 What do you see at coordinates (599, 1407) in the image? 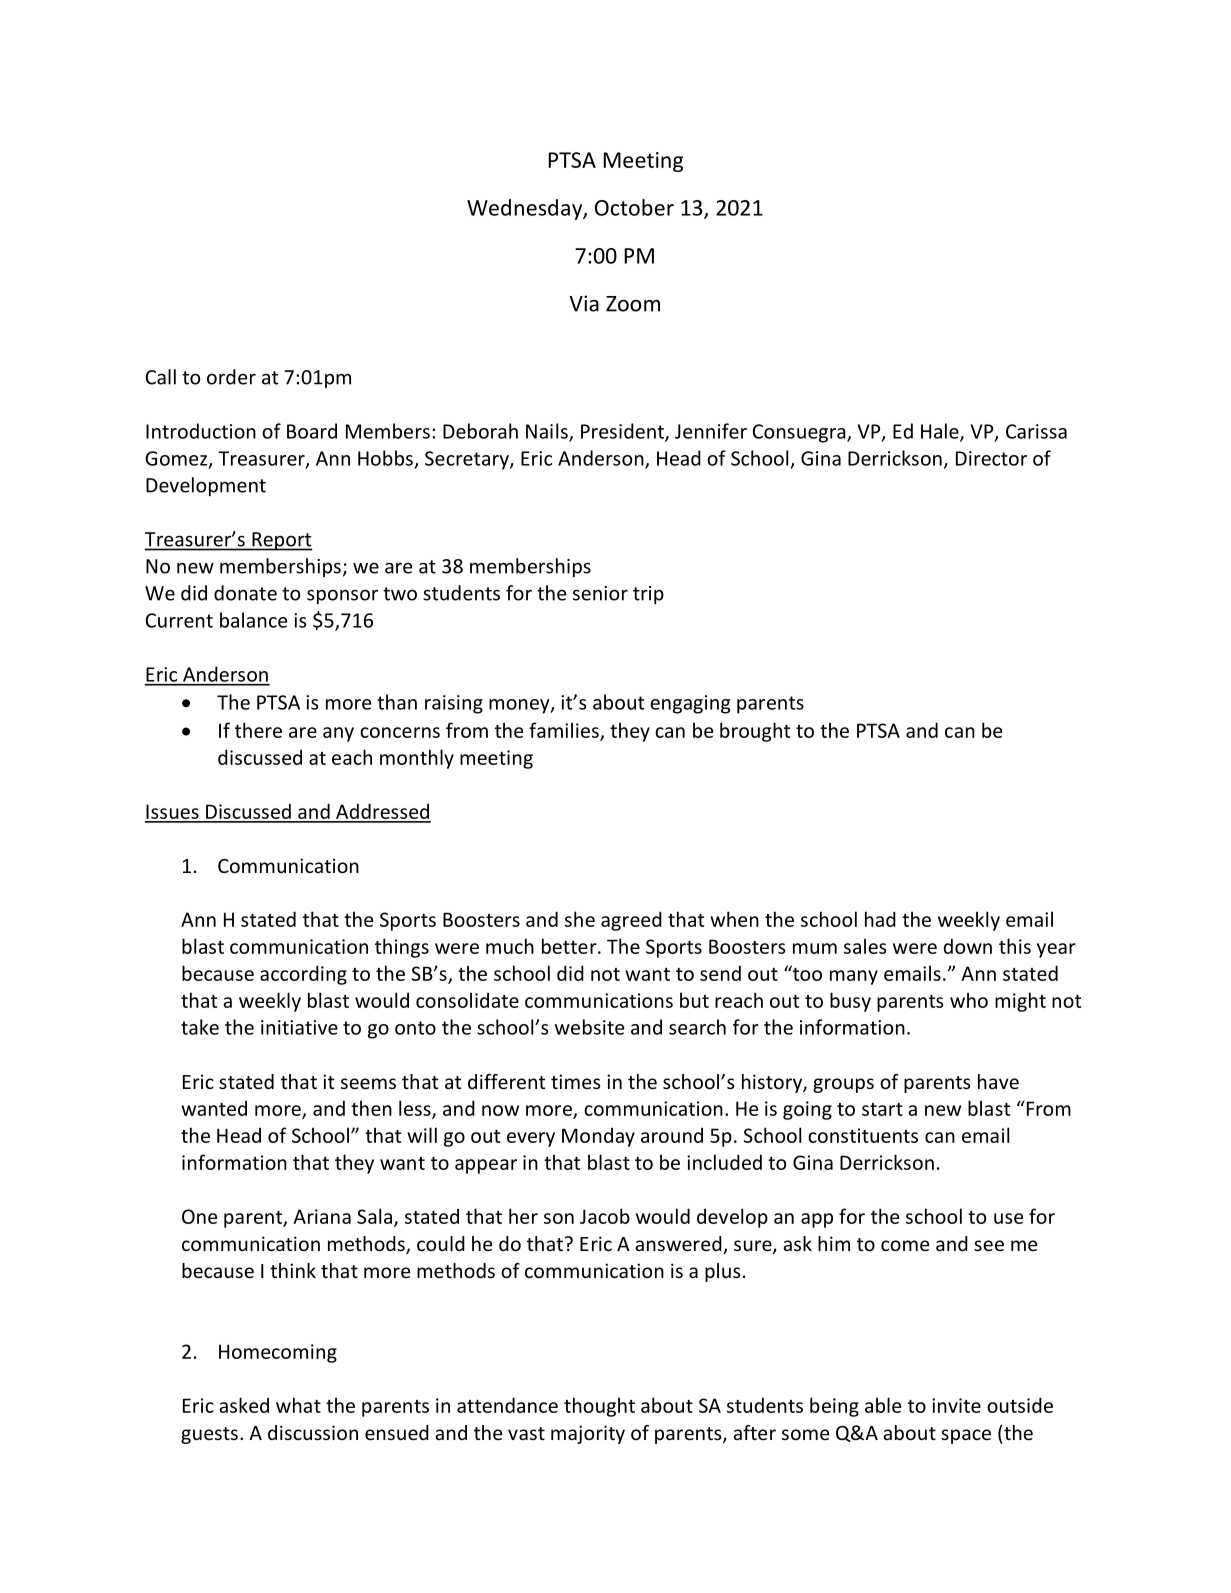
I see `thought` at bounding box center [599, 1407].
